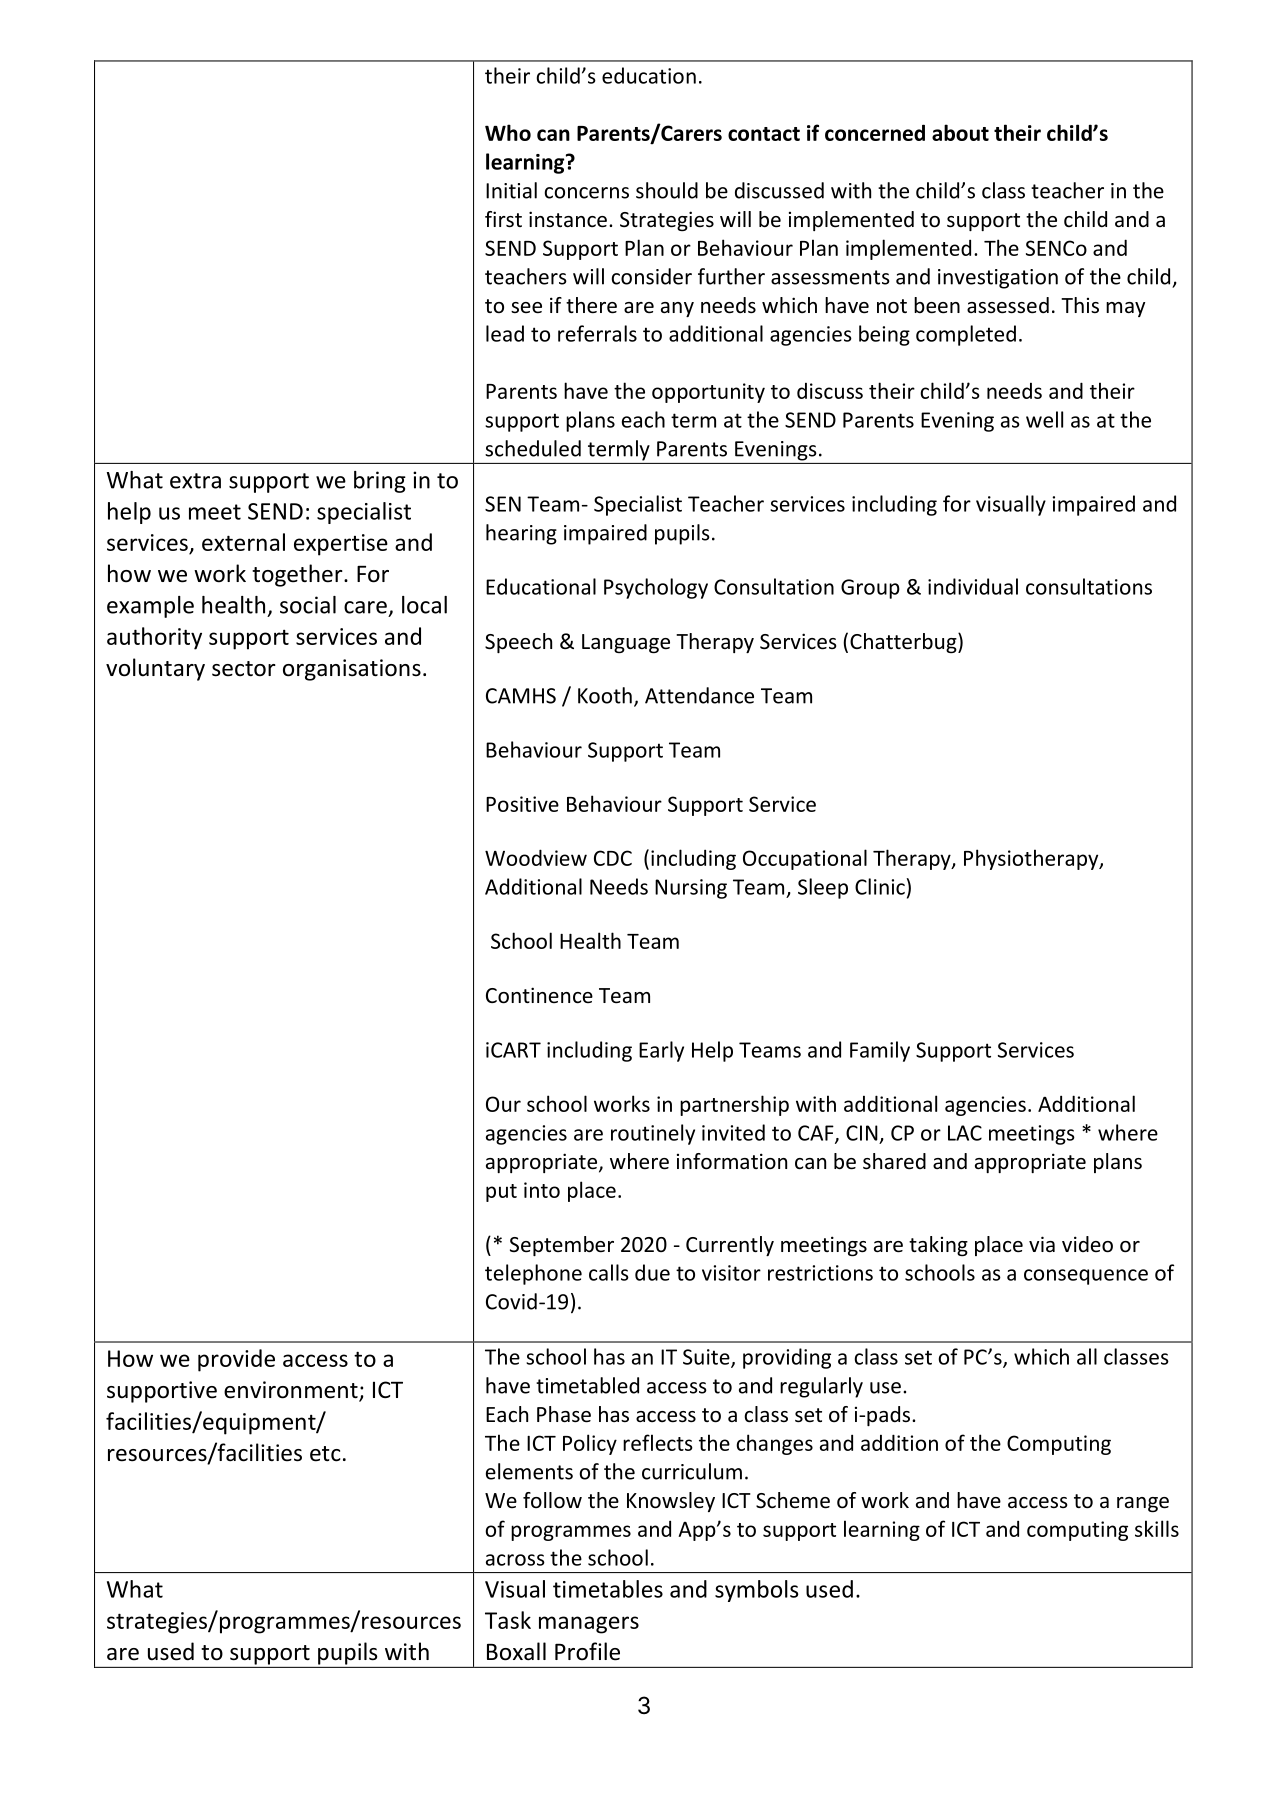 The height and width of the screenshot is (1797, 1271). Describe the element at coordinates (325, 1454) in the screenshot. I see `etc` at that location.
